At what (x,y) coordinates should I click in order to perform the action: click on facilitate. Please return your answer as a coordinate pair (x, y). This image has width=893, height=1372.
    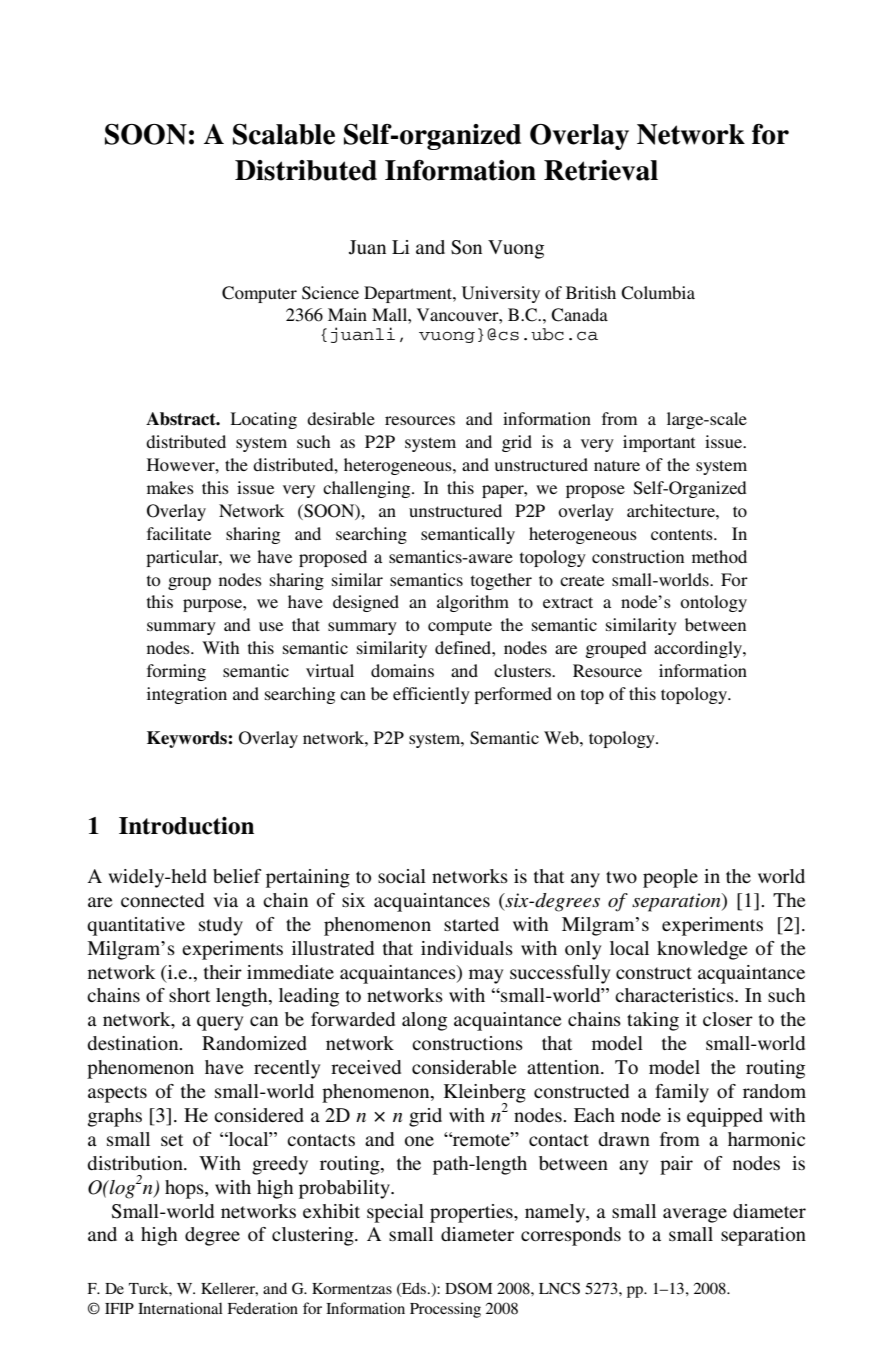
    Looking at the image, I should click on (179, 533).
